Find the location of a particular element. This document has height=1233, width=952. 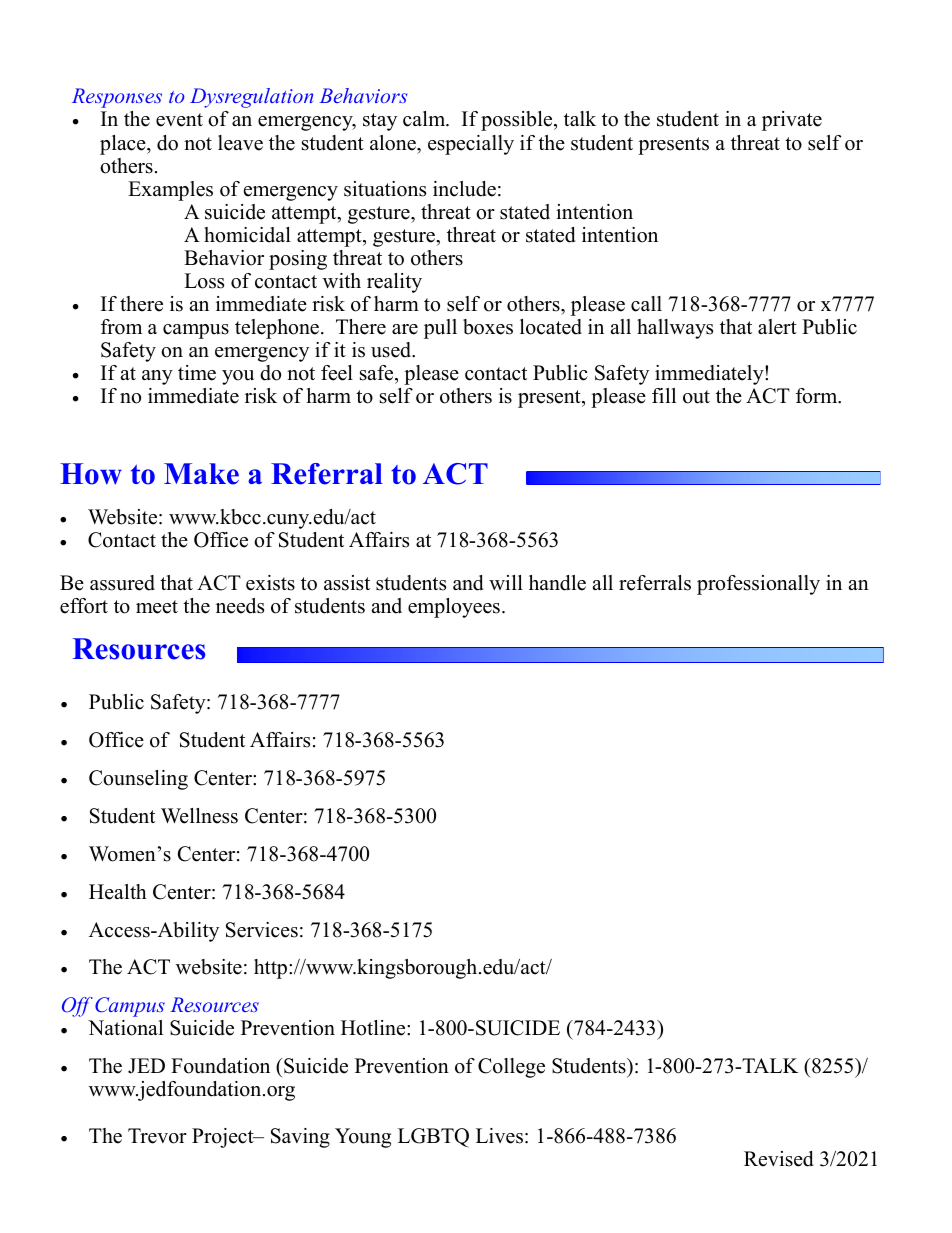

especially is located at coordinates (471, 145).
